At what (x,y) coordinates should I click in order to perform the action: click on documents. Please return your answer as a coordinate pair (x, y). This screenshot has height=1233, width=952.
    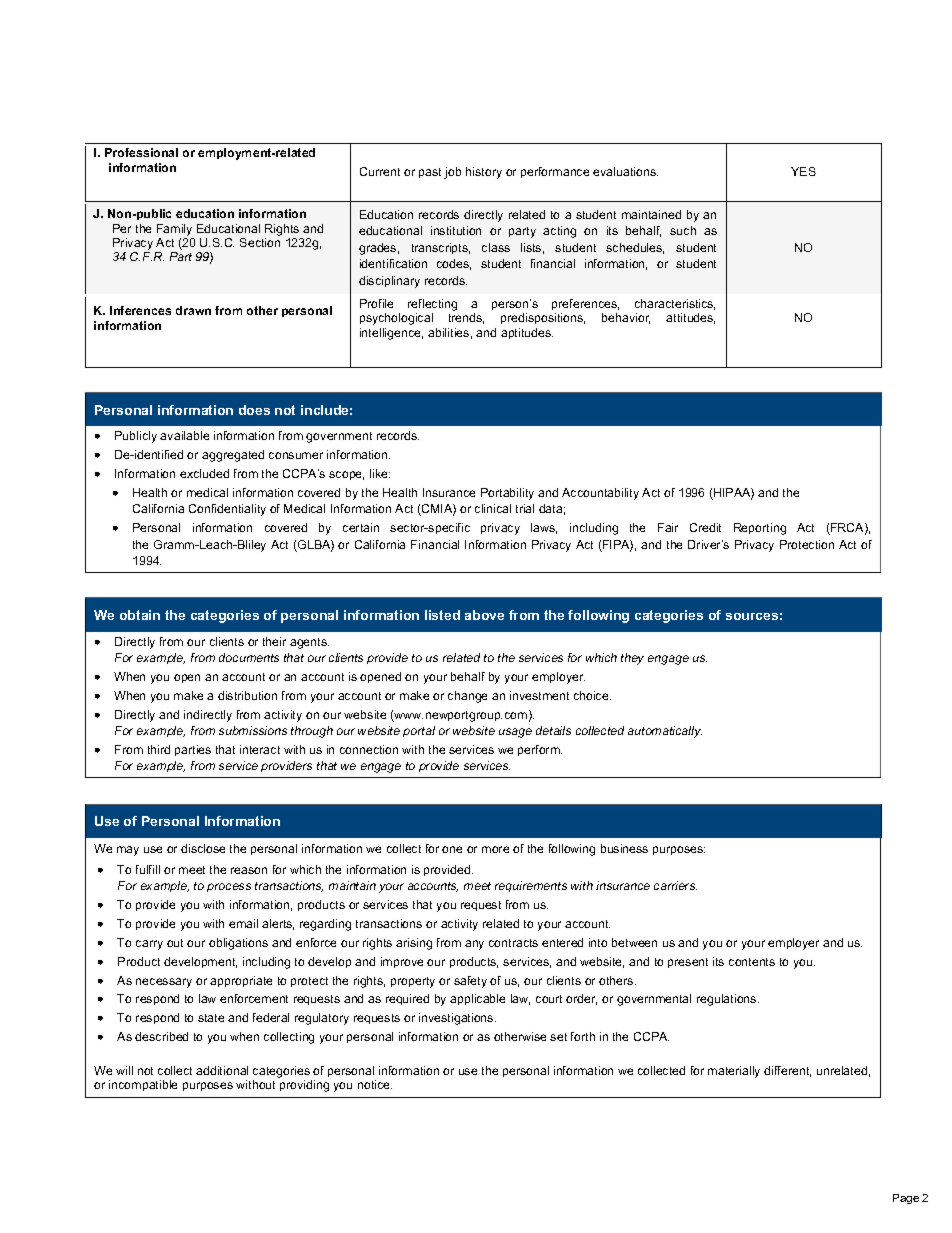
    Looking at the image, I should click on (249, 657).
